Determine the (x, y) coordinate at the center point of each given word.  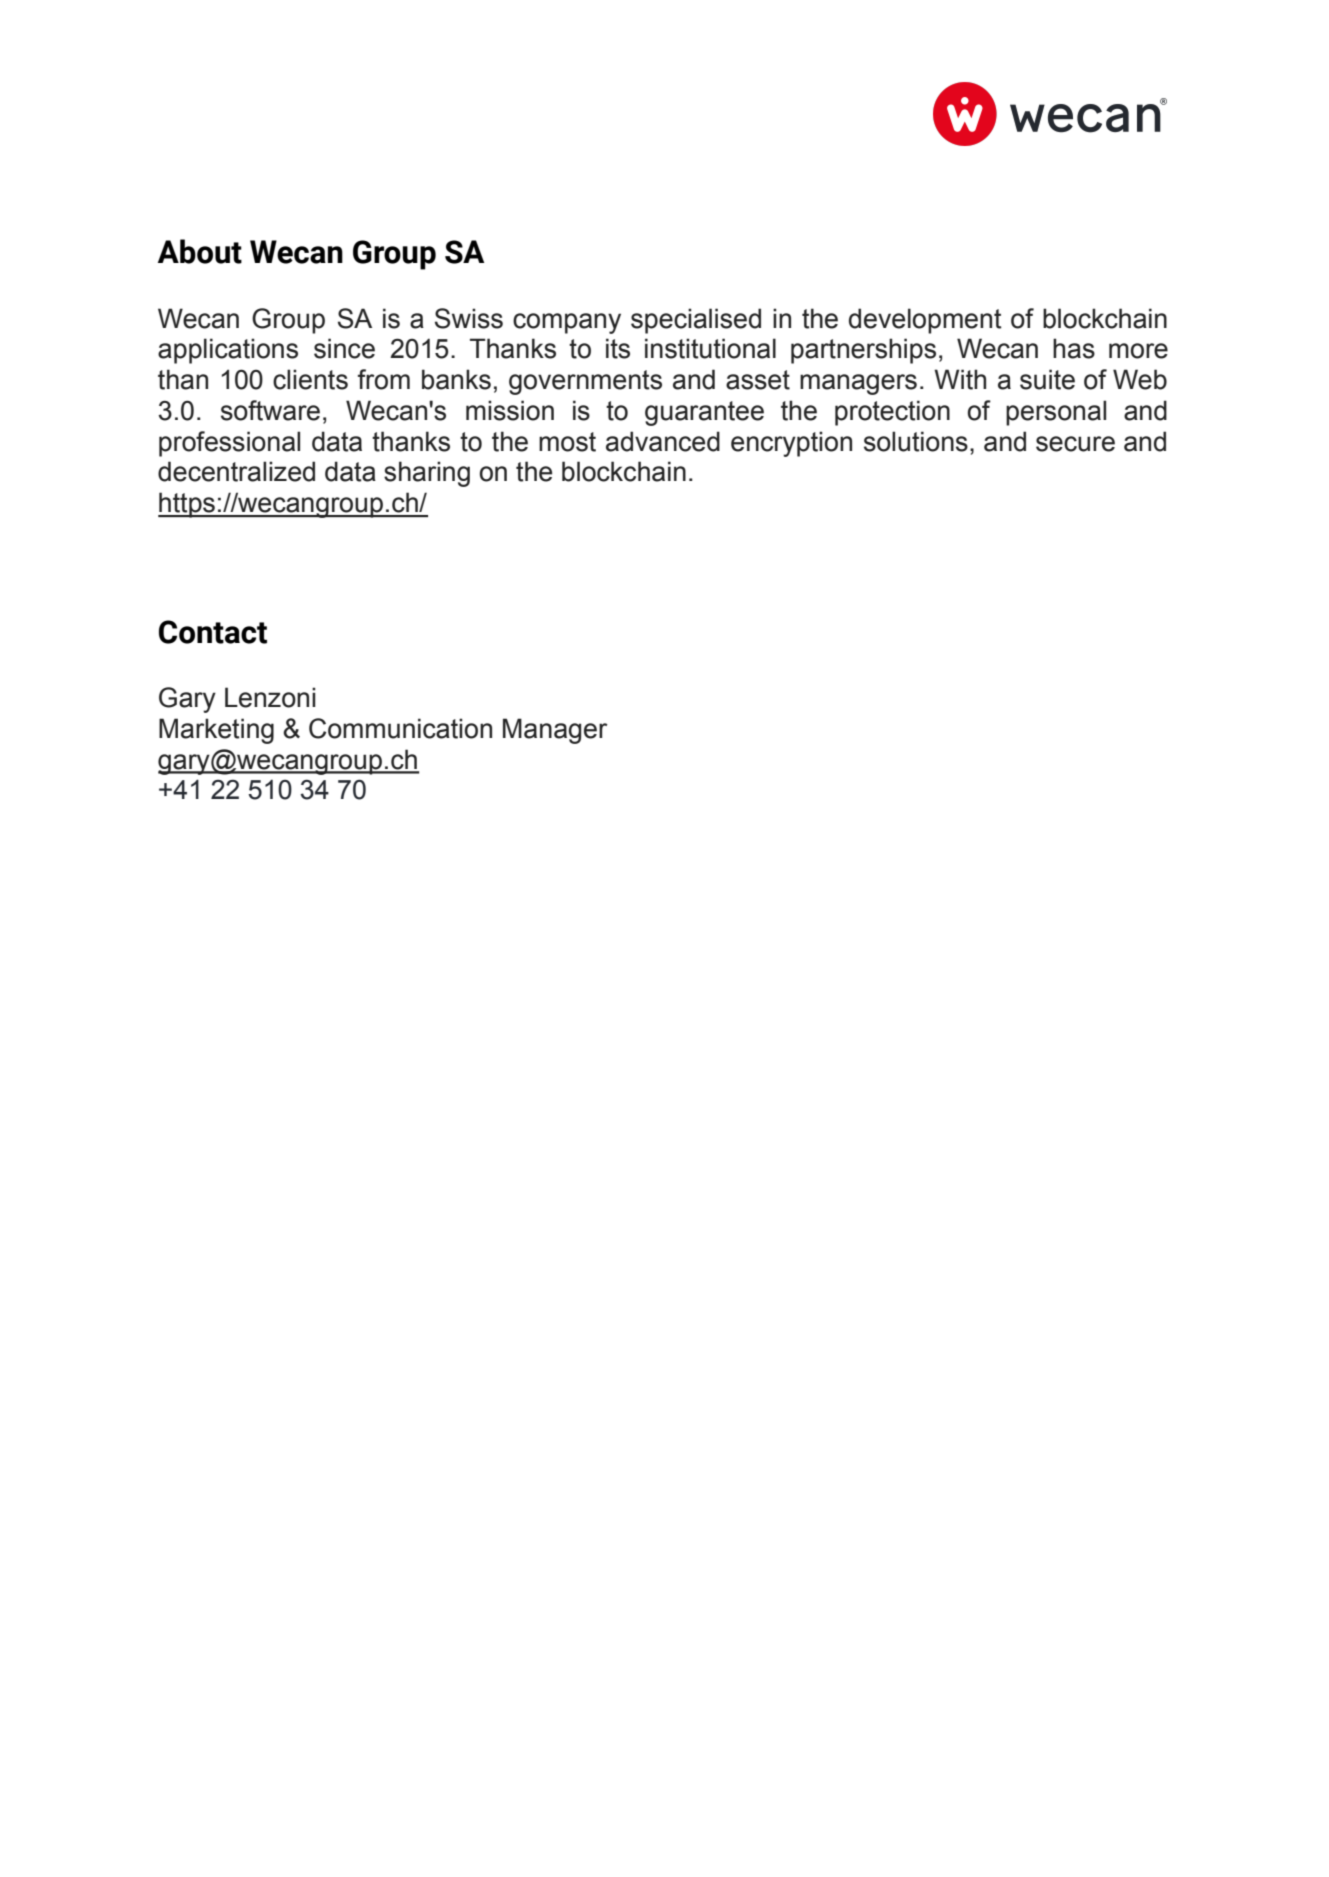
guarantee (704, 413)
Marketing (216, 731)
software (270, 410)
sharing (427, 474)
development (925, 321)
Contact (213, 632)
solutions (916, 441)
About (200, 251)
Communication (400, 728)
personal (1056, 413)
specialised (696, 321)
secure (1075, 444)
